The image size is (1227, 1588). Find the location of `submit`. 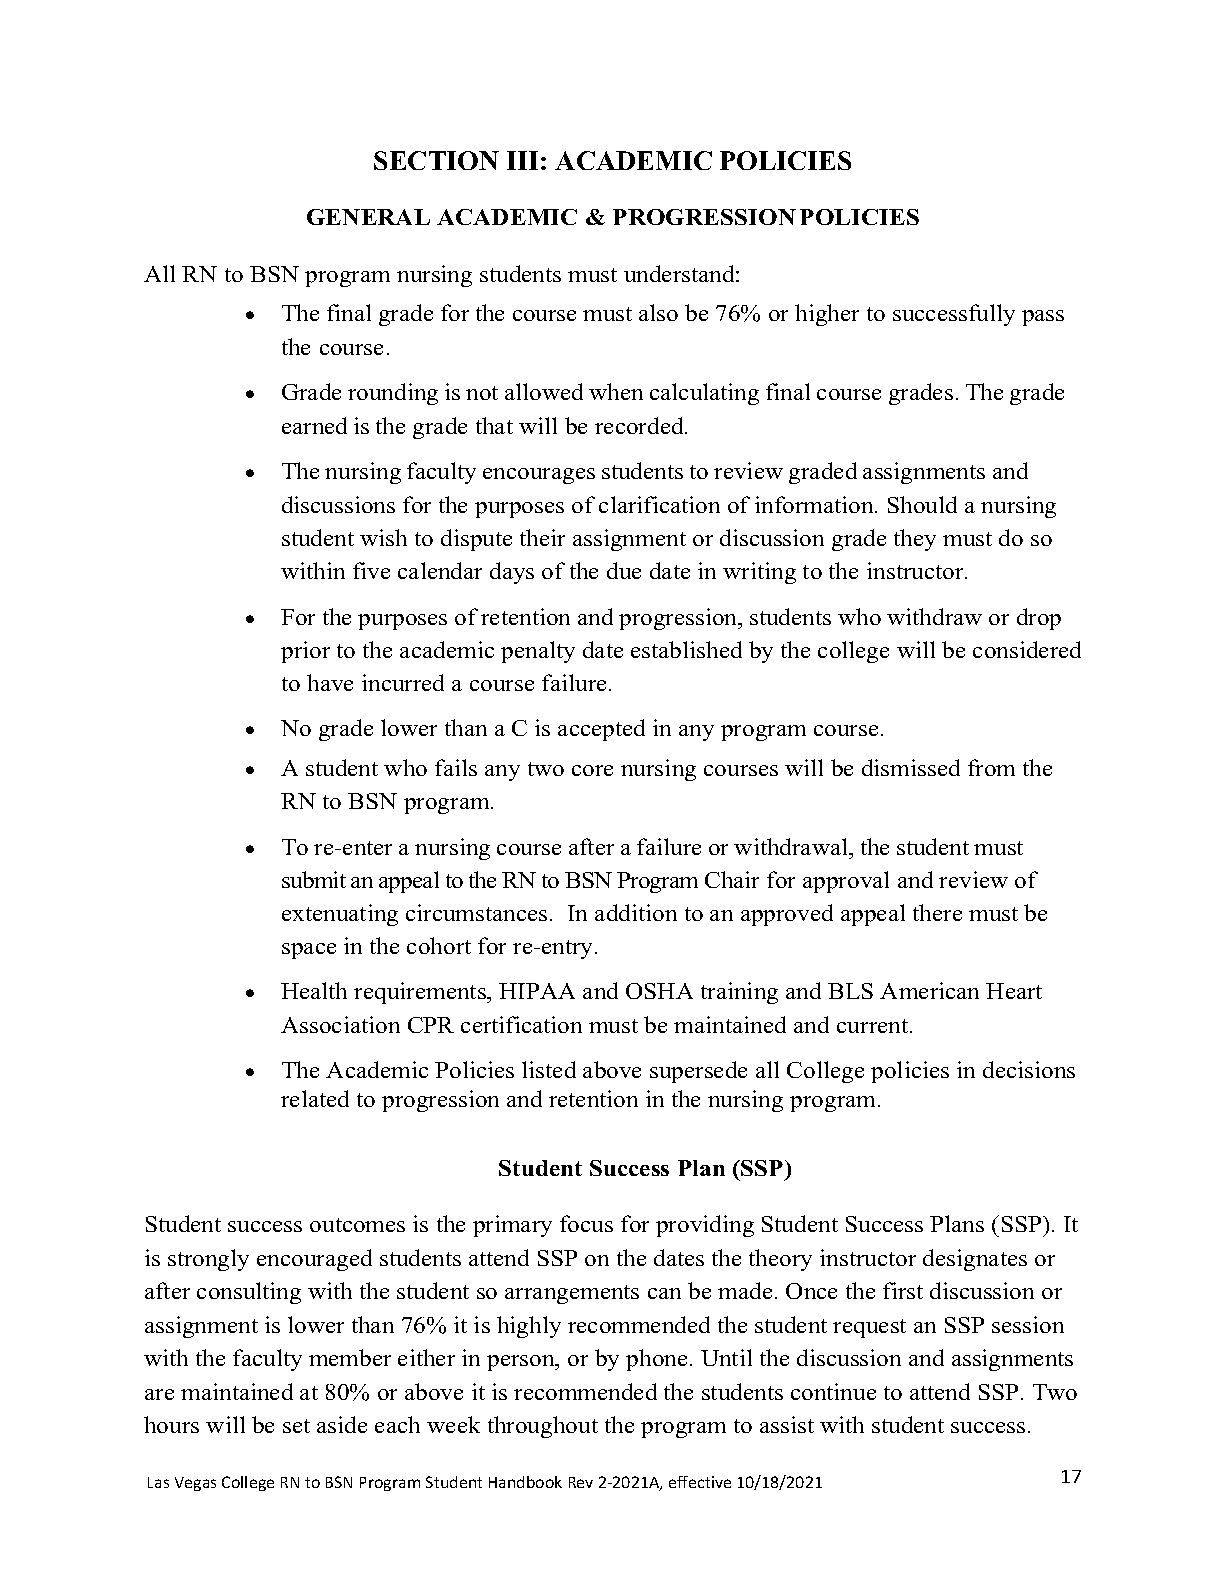

submit is located at coordinates (314, 879).
